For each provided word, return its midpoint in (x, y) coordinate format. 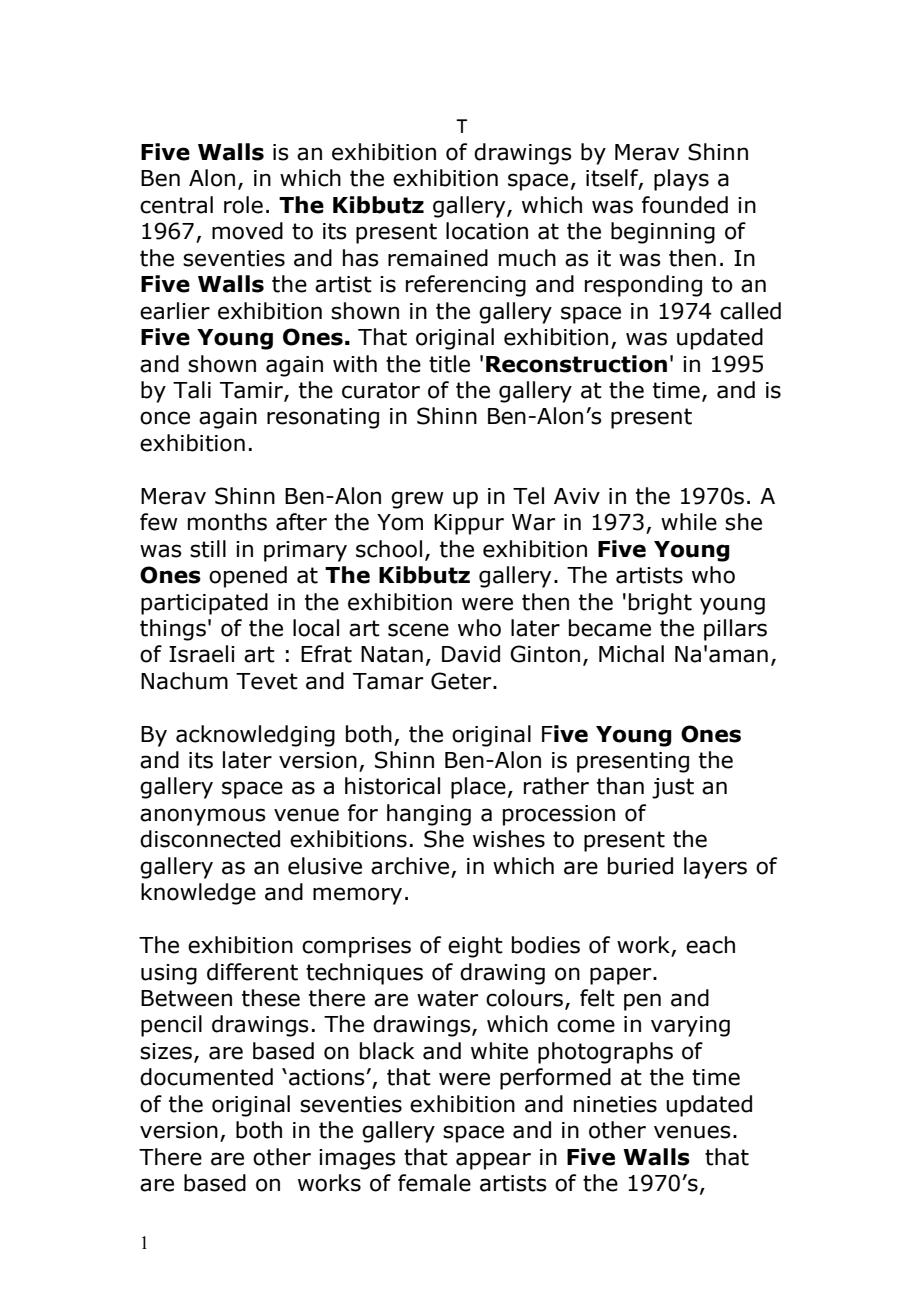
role (243, 205)
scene (418, 630)
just (673, 788)
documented (206, 1077)
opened (248, 577)
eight (475, 947)
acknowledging (255, 736)
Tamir (252, 391)
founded (685, 205)
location (487, 231)
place (478, 788)
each (710, 945)
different (252, 972)
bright (660, 604)
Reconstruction (576, 364)
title (449, 364)
